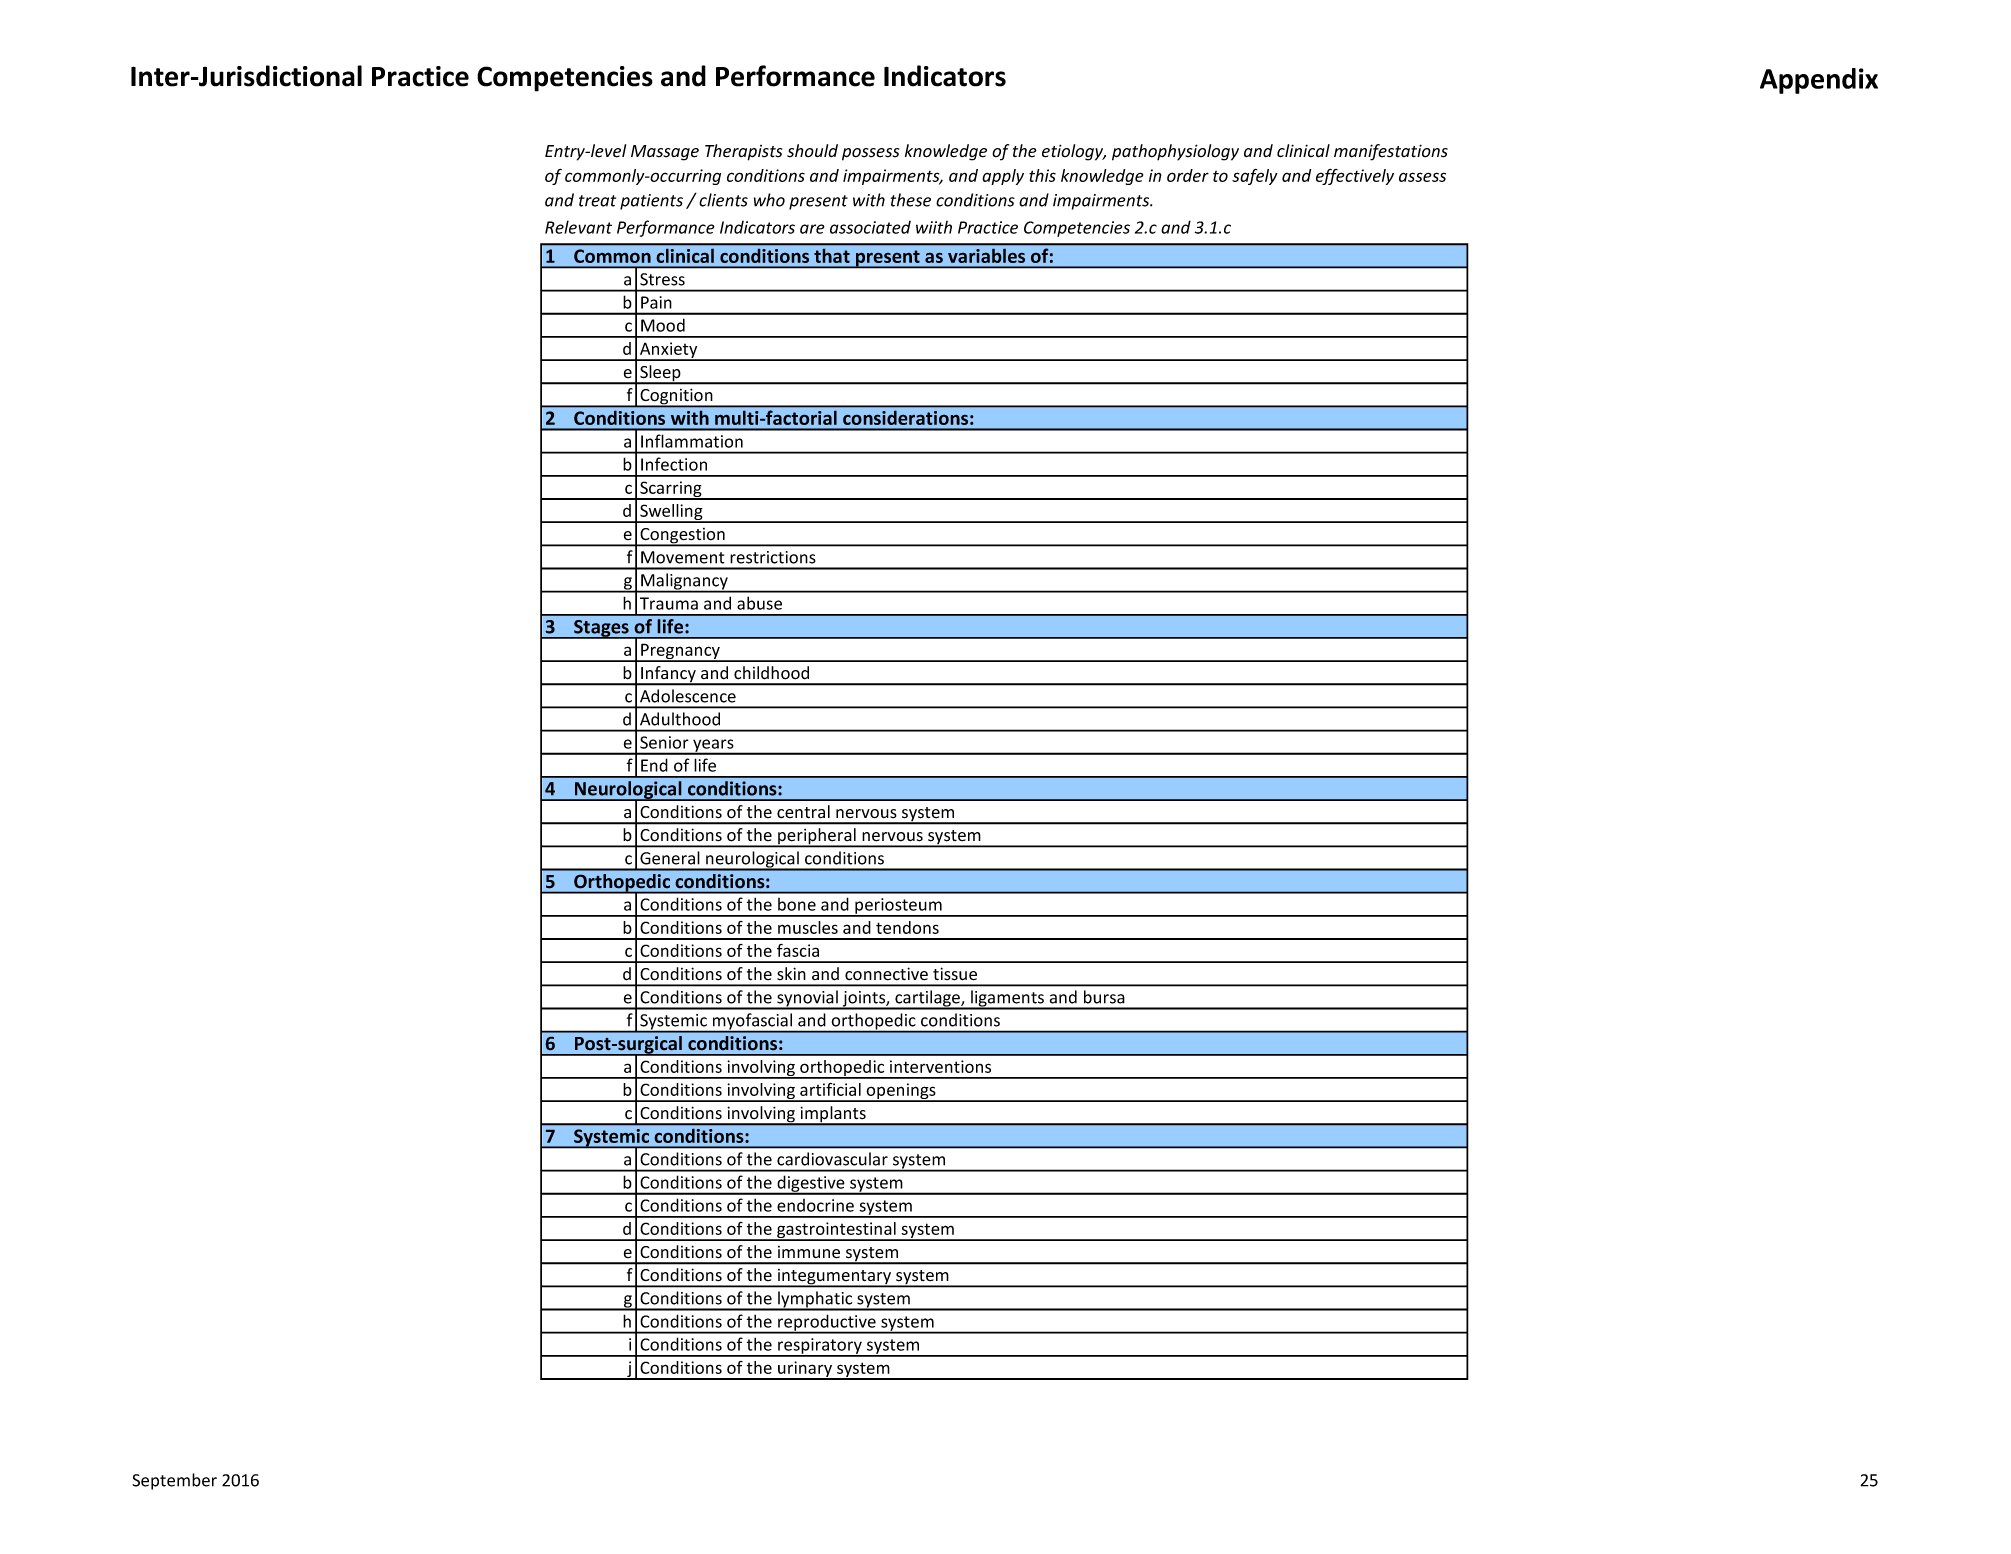  Describe the element at coordinates (1074, 152) in the document. I see `etiology` at that location.
